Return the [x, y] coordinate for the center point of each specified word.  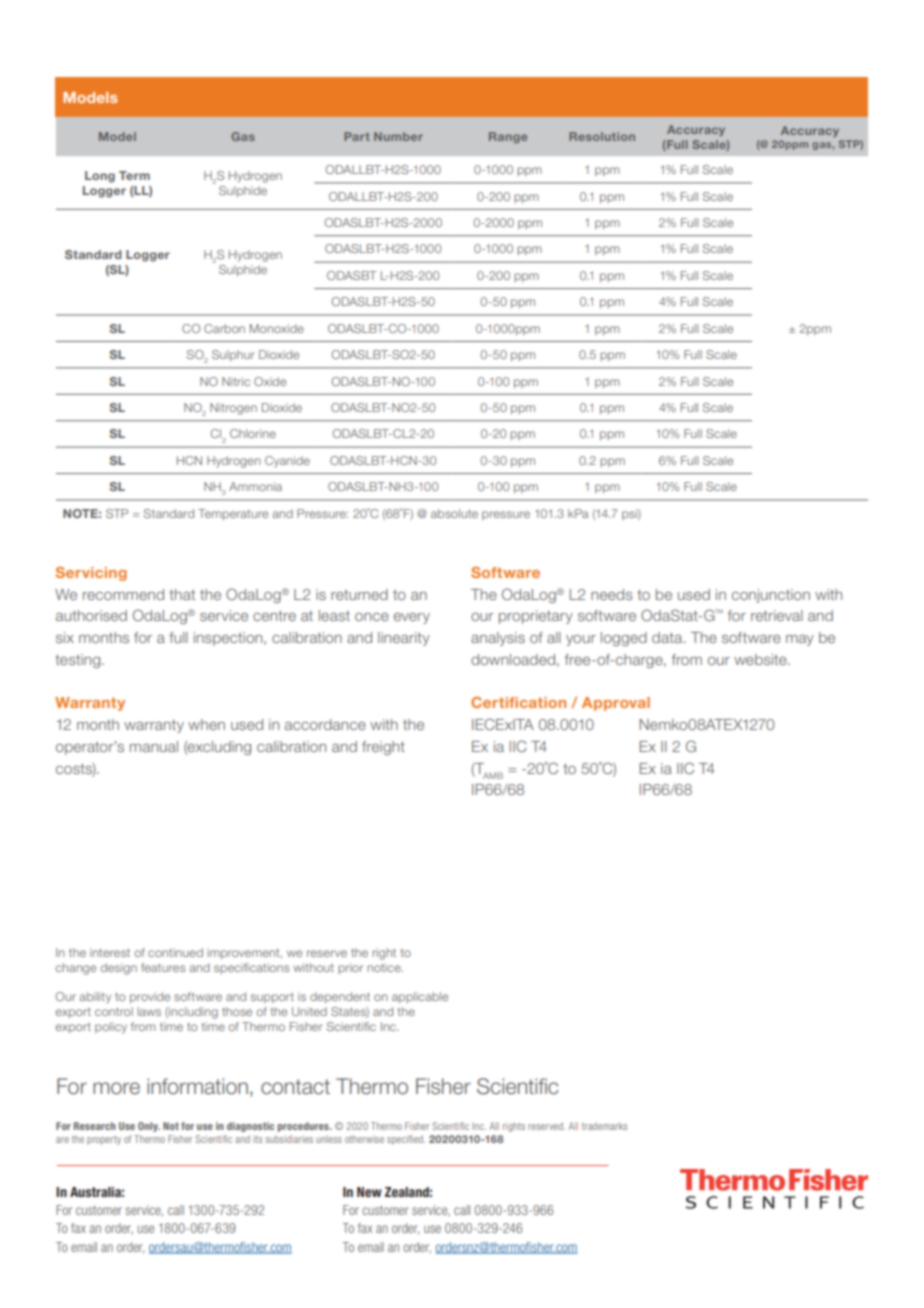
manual [154, 746]
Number [398, 136]
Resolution [602, 136]
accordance [325, 724]
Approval [616, 704]
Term [134, 175]
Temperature [233, 514]
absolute [454, 513]
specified [406, 1140]
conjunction [771, 596]
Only [149, 1127]
